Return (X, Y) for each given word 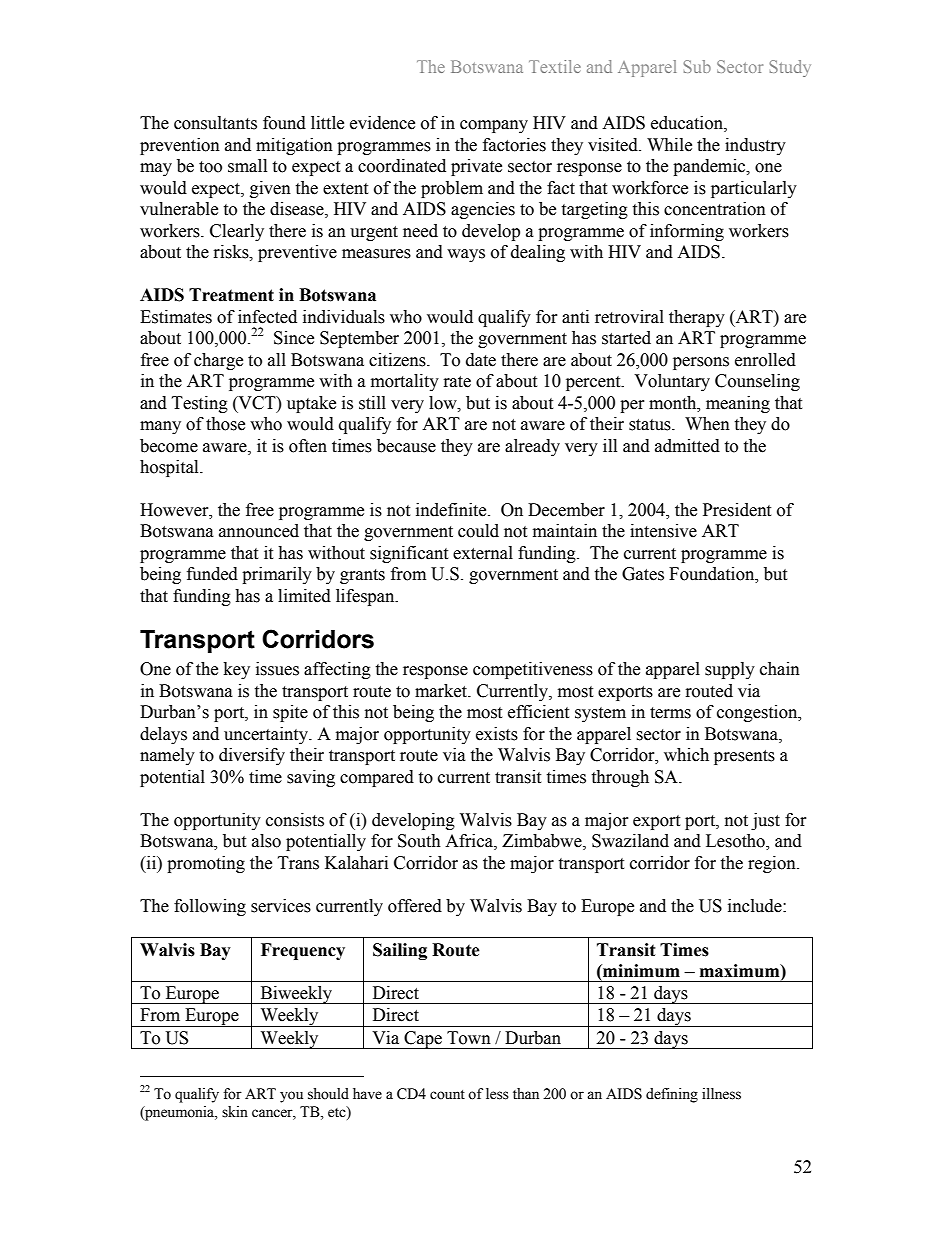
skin (235, 1112)
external (483, 553)
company (494, 126)
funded (212, 574)
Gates (643, 574)
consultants (215, 123)
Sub (697, 66)
